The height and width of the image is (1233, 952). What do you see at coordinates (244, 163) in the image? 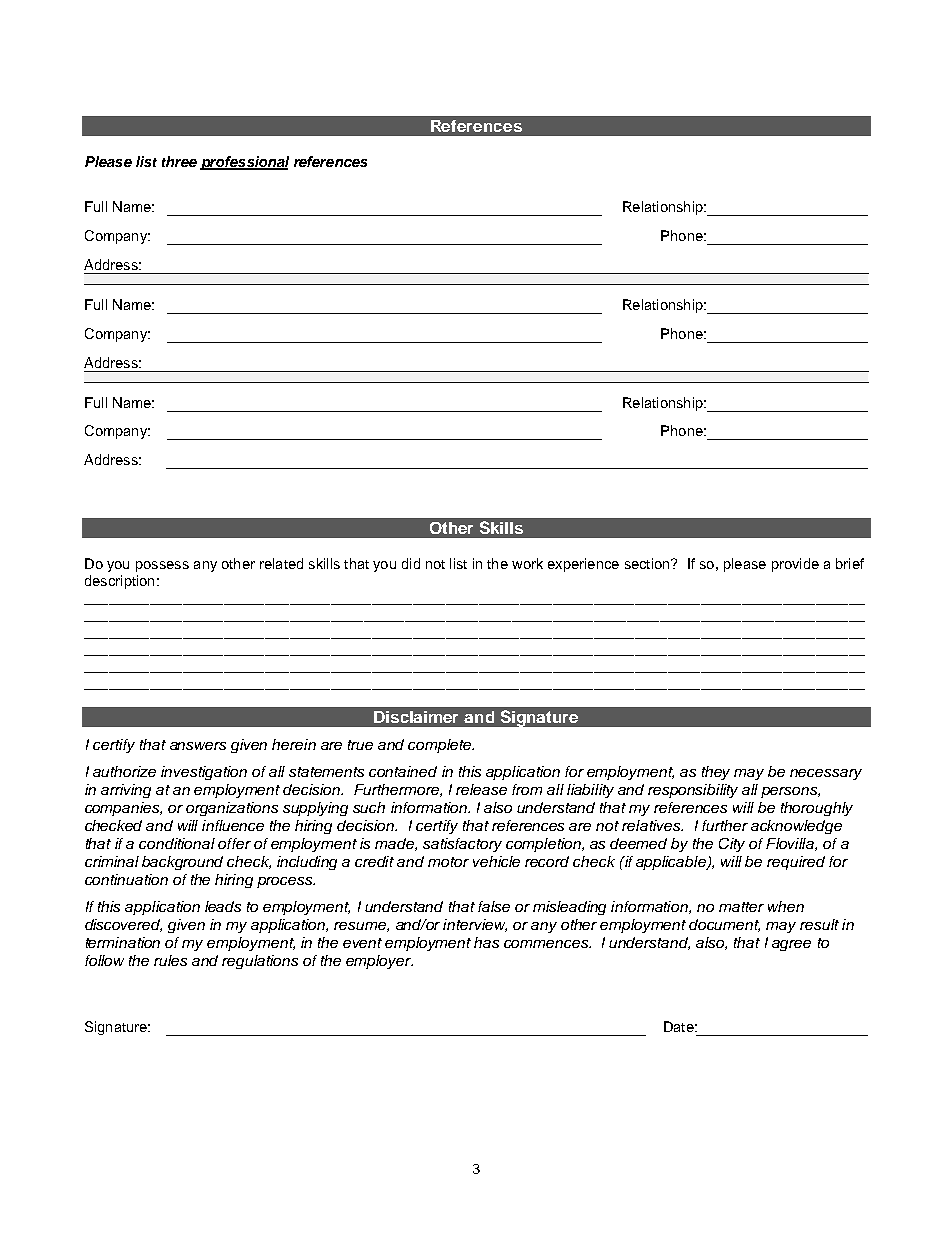
I see `professional` at bounding box center [244, 163].
